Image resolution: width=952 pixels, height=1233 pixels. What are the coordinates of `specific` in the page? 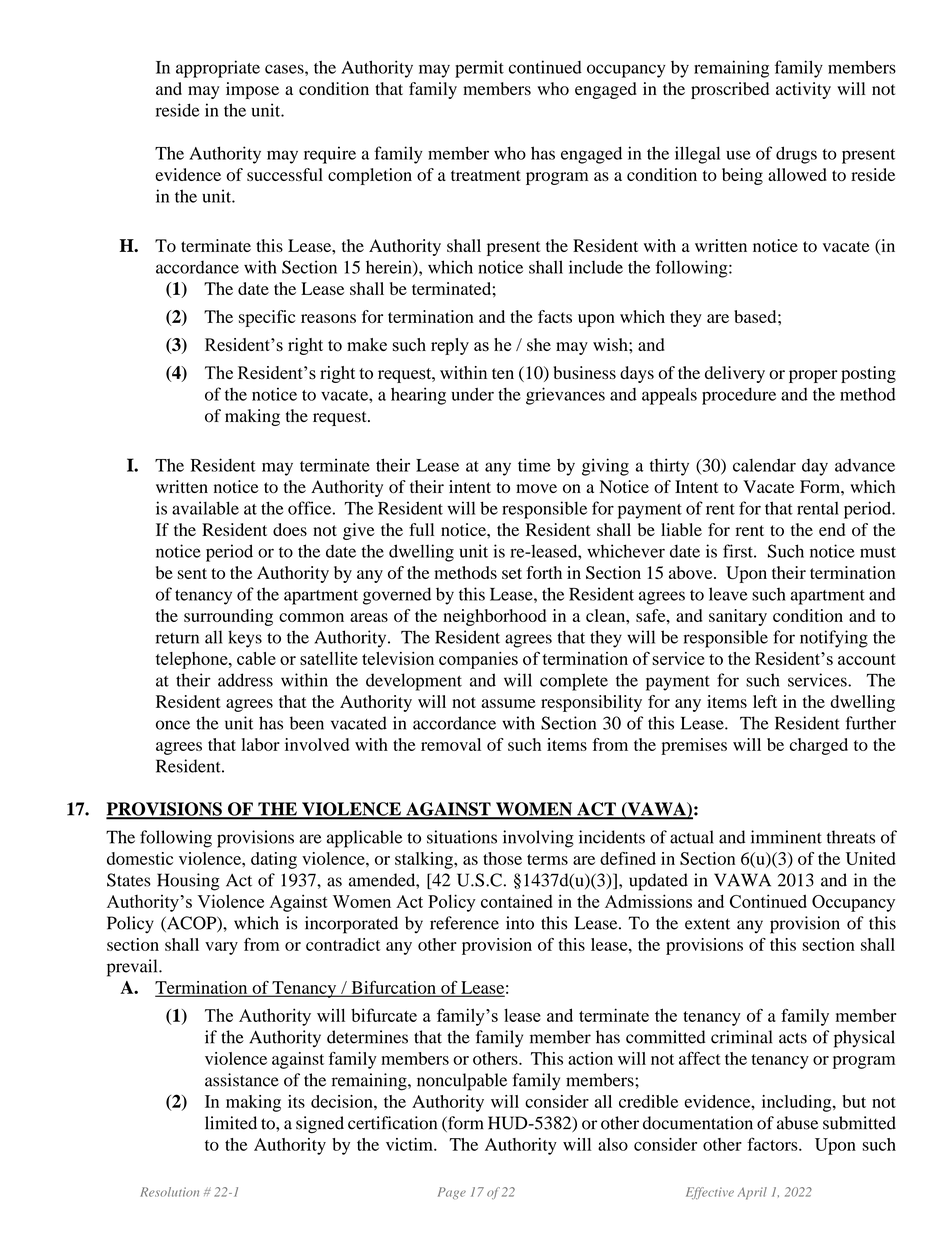 It's located at (267, 318).
